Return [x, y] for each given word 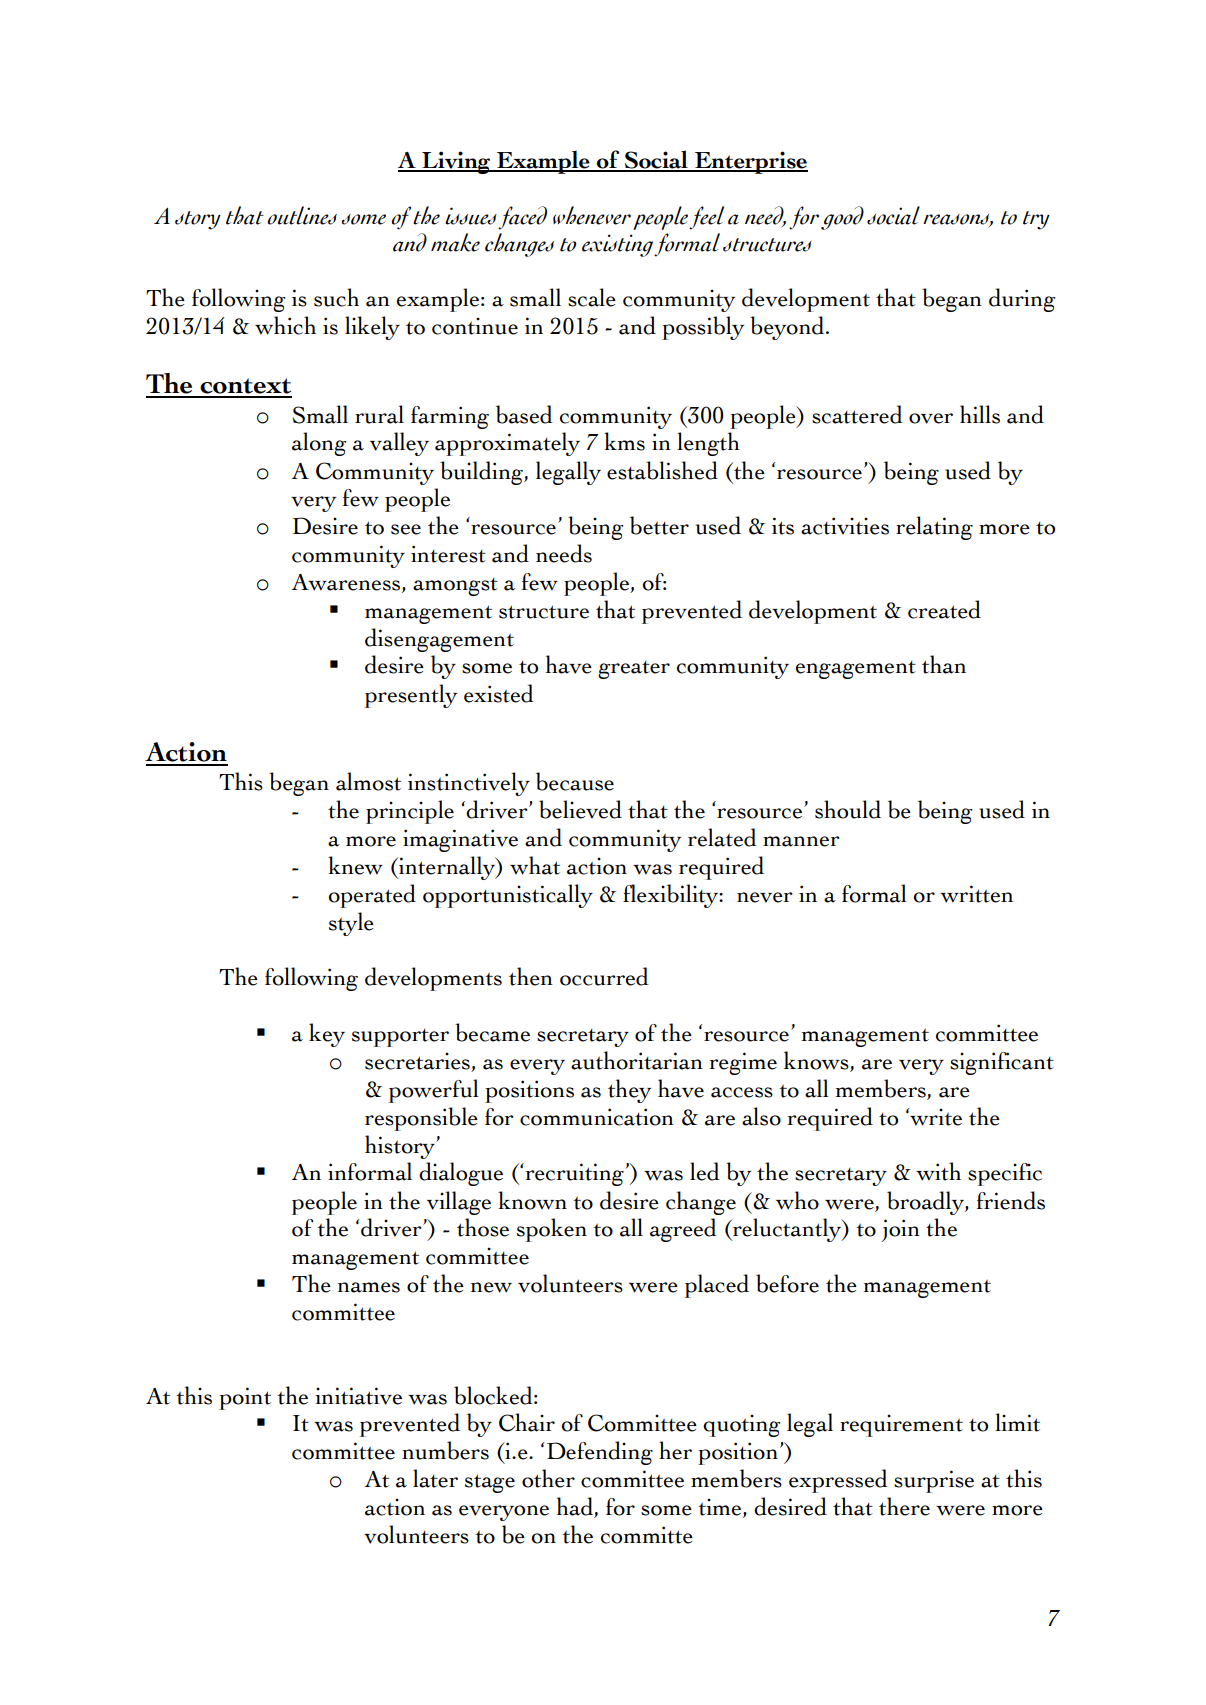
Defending [600, 1453]
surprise [934, 1481]
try [1036, 220]
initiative [358, 1396]
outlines [302, 215]
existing [618, 245]
